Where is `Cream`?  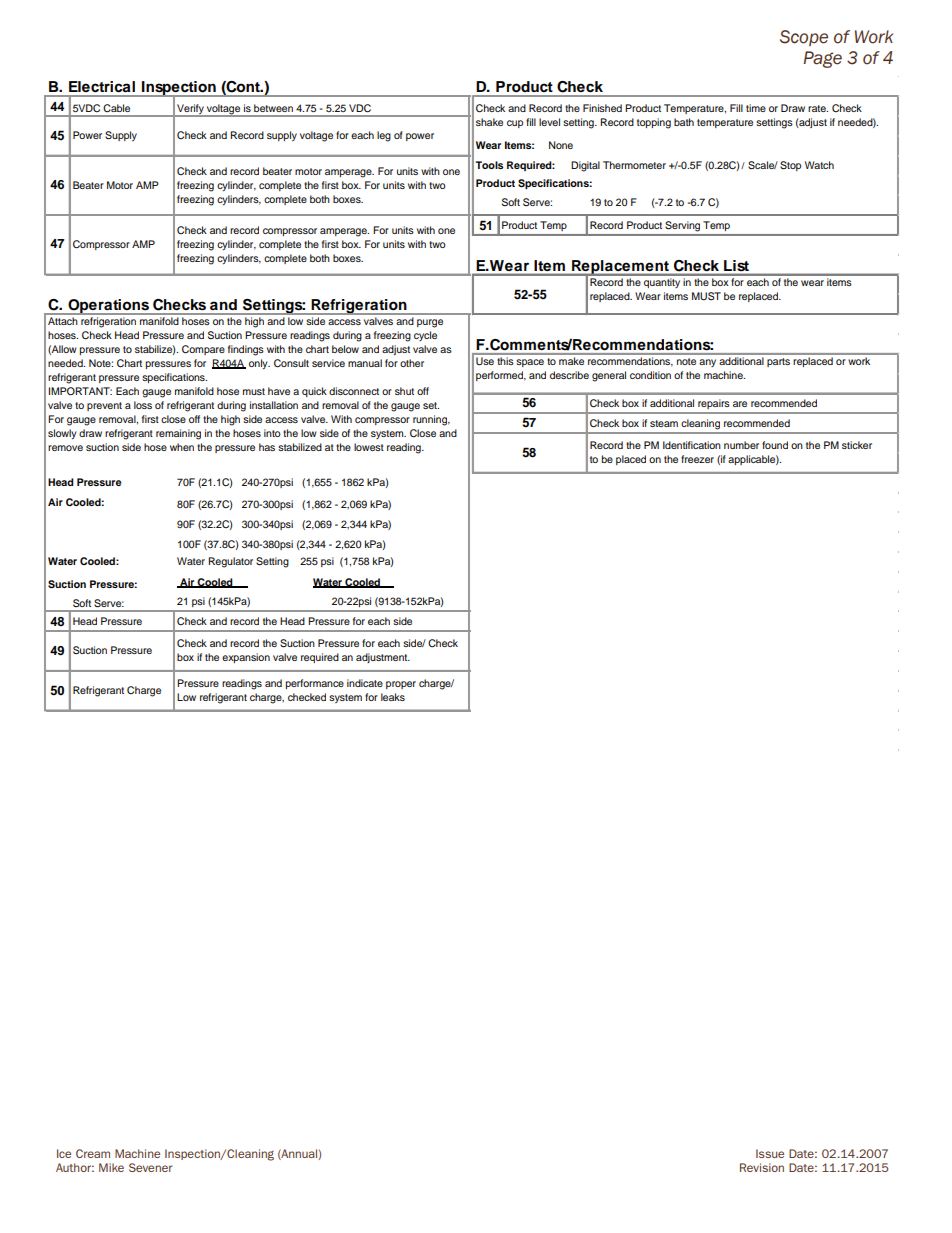
Cream is located at coordinates (93, 1153).
